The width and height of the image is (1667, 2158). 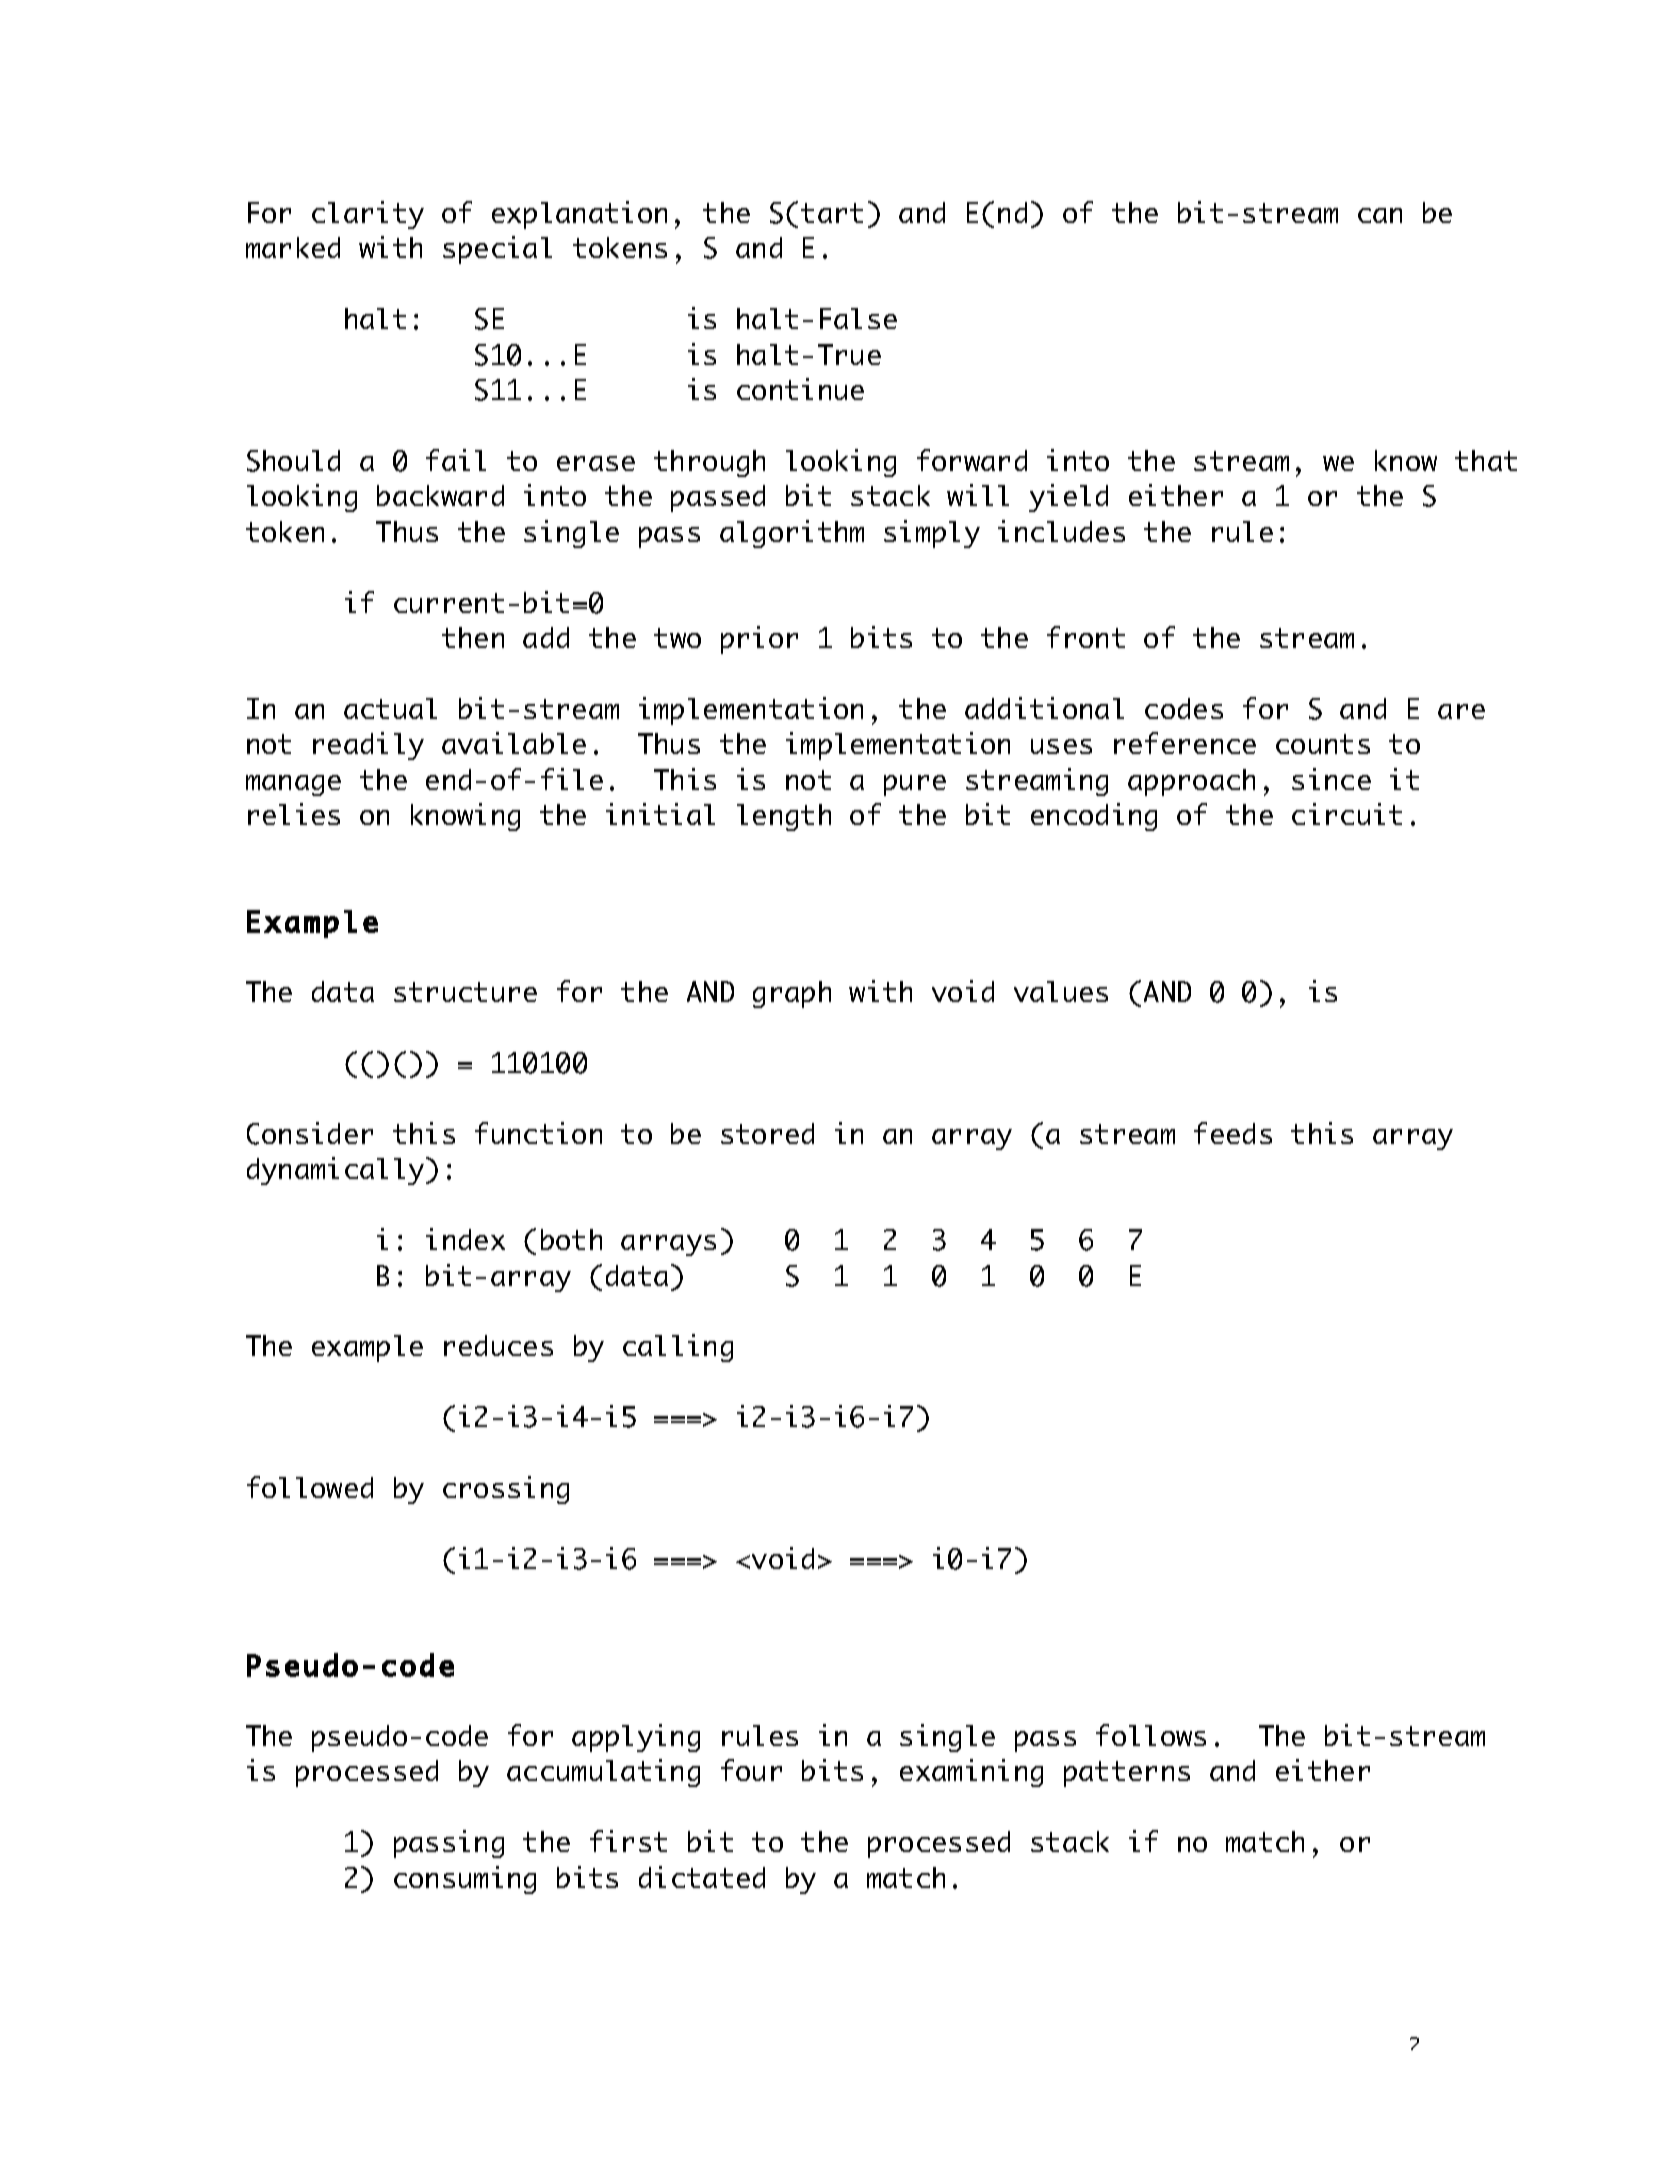 I want to click on feeds, so click(x=1233, y=1133).
